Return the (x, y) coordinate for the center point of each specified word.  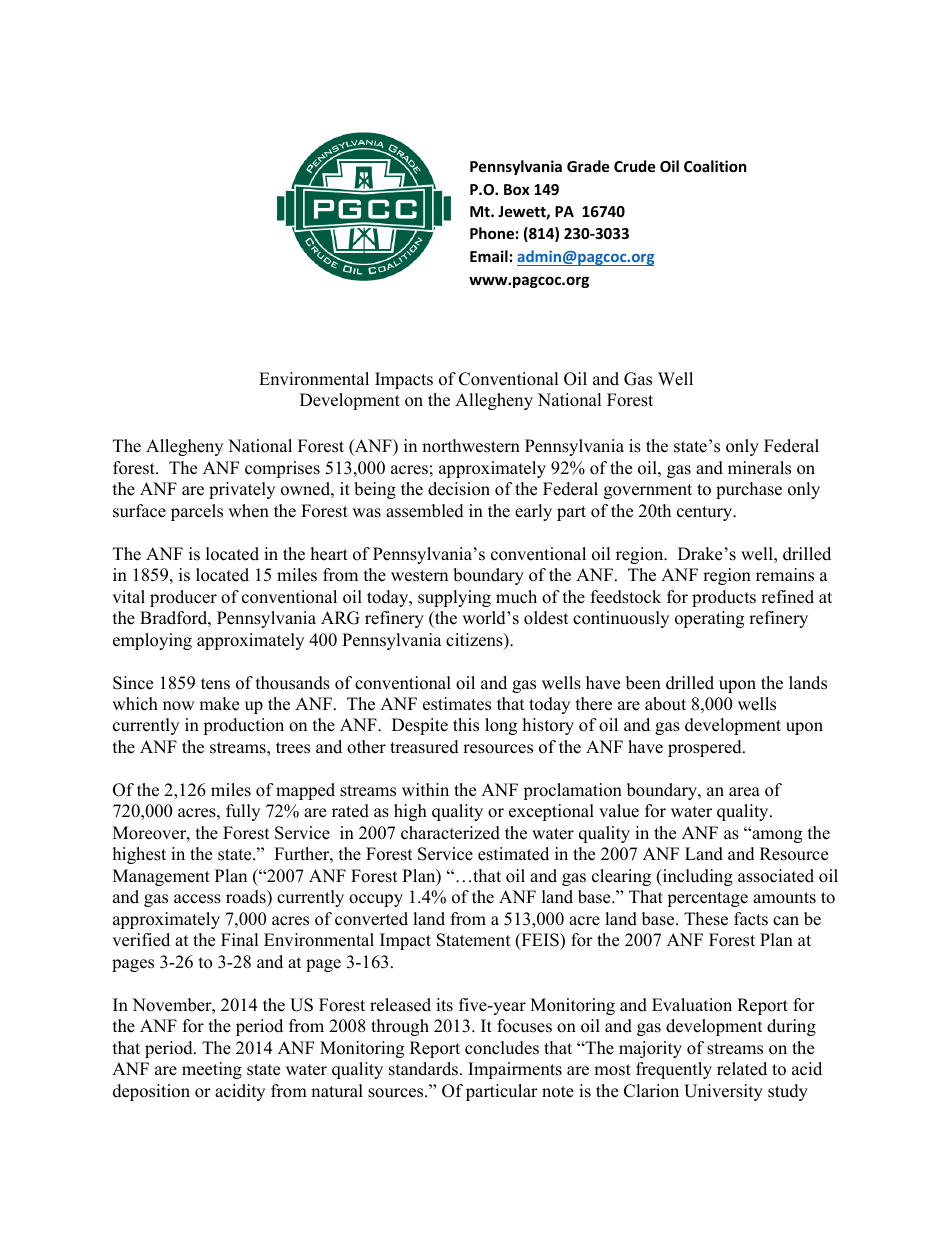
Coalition (715, 166)
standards (423, 1069)
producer (183, 598)
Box (517, 189)
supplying (454, 598)
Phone (492, 233)
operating (709, 619)
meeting (212, 1070)
